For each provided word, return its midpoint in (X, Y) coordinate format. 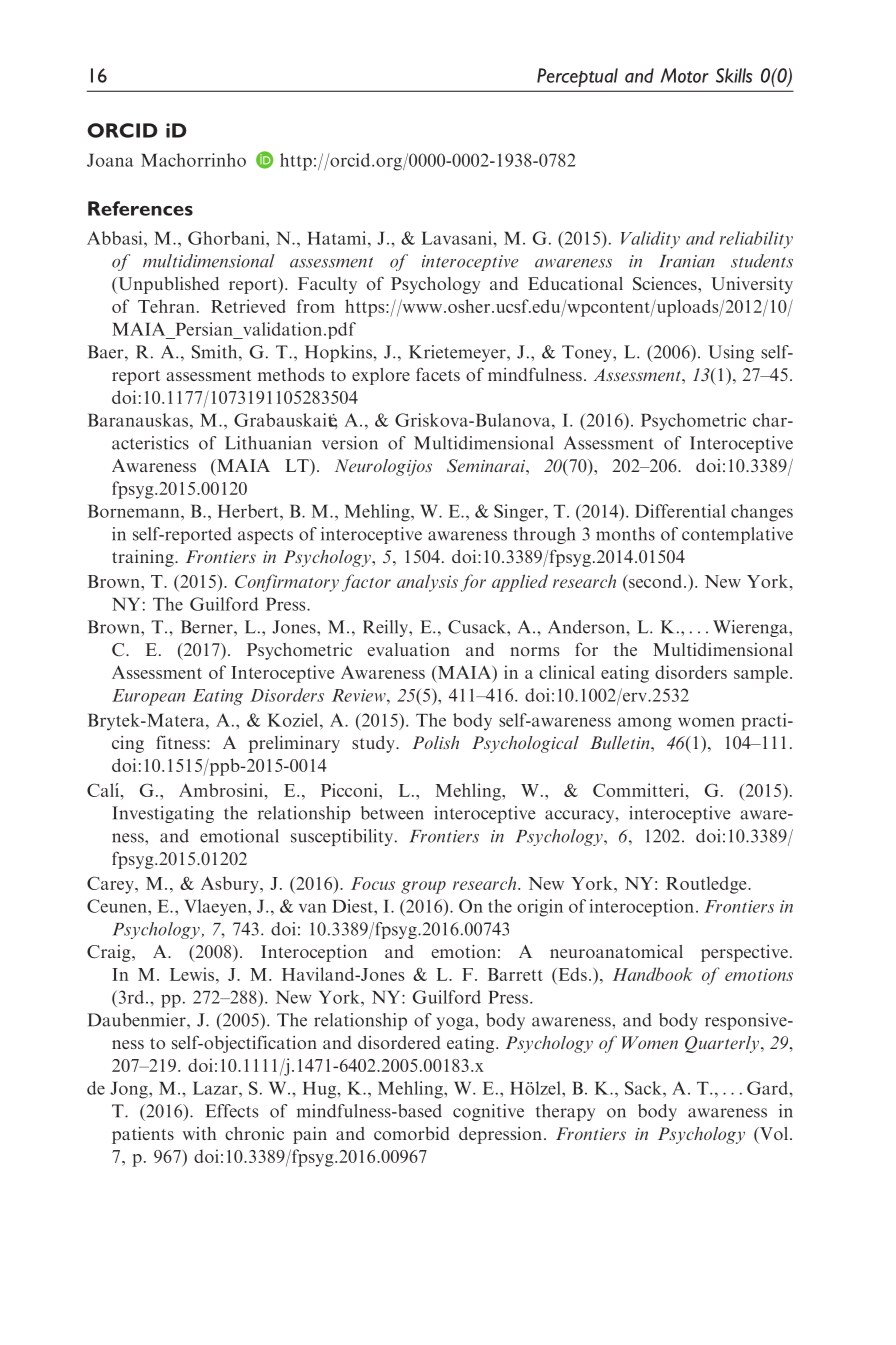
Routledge (707, 885)
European (148, 697)
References (140, 208)
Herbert (249, 511)
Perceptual (577, 77)
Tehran (166, 306)
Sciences (666, 284)
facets (438, 374)
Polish (435, 742)
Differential (680, 511)
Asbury (231, 885)
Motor (685, 75)
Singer (520, 513)
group (423, 887)
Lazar (216, 1088)
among (645, 724)
